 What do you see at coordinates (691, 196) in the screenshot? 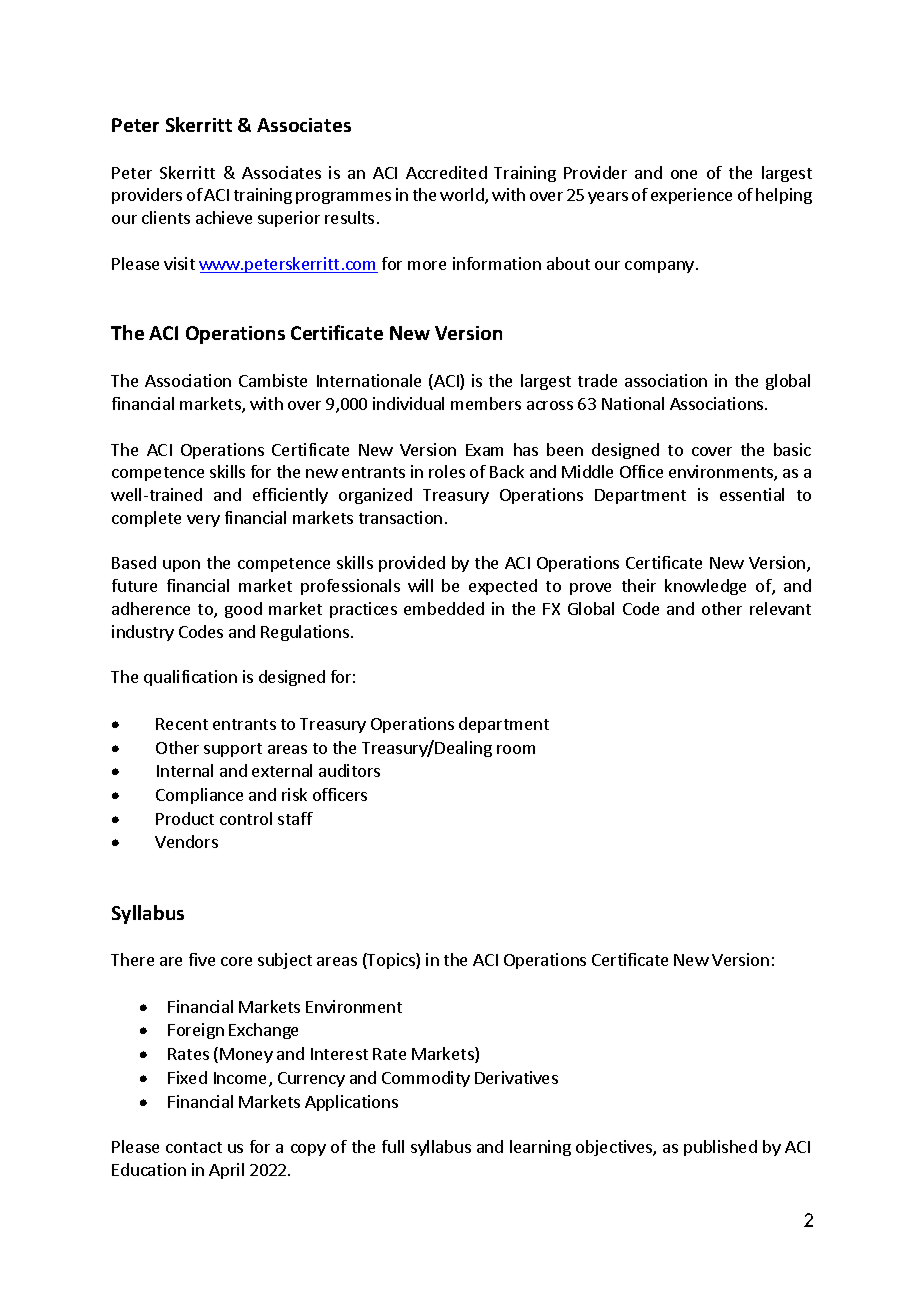
I see `experience` at bounding box center [691, 196].
